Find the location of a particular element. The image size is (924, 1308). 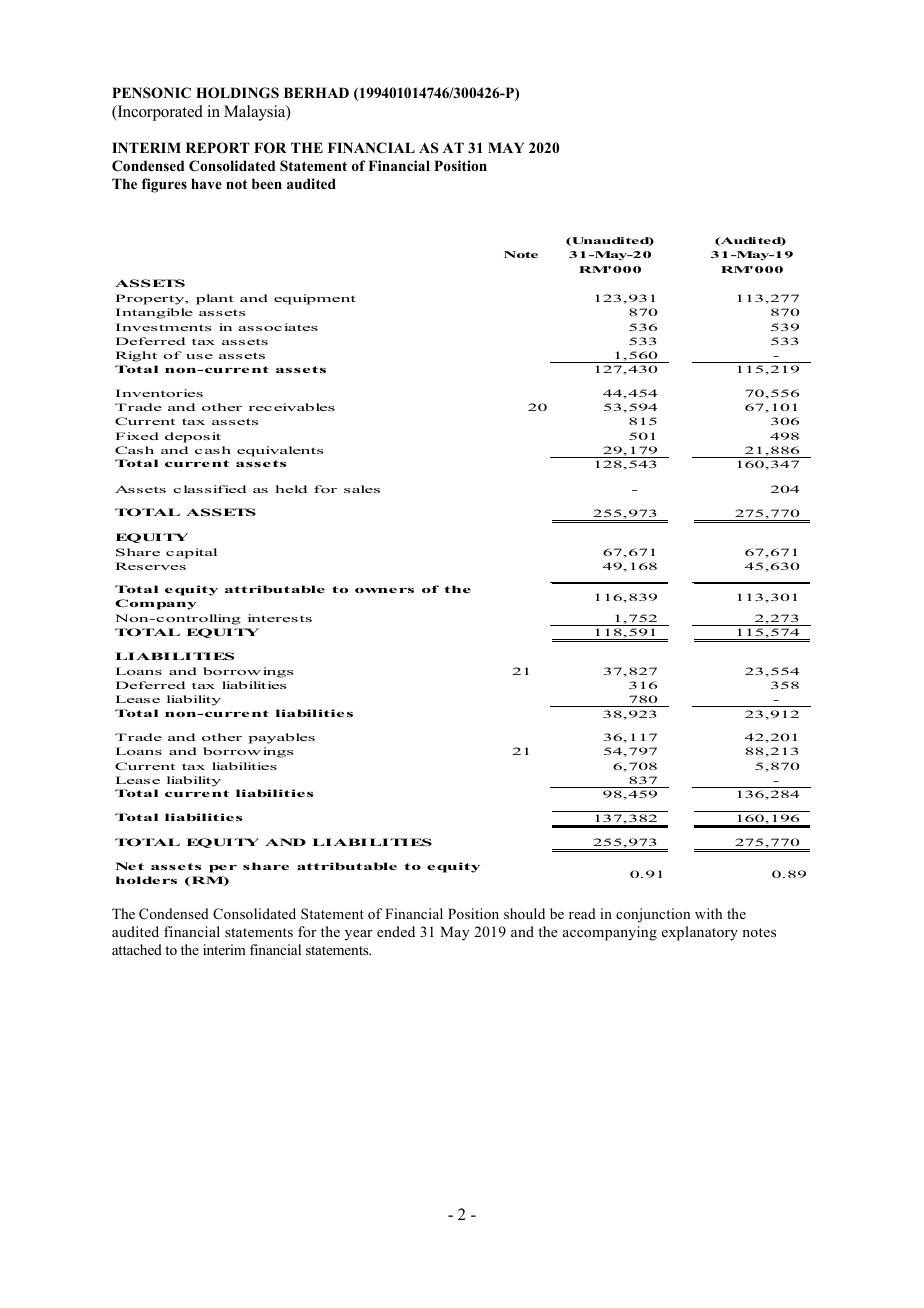

BERHAD is located at coordinates (316, 92).
